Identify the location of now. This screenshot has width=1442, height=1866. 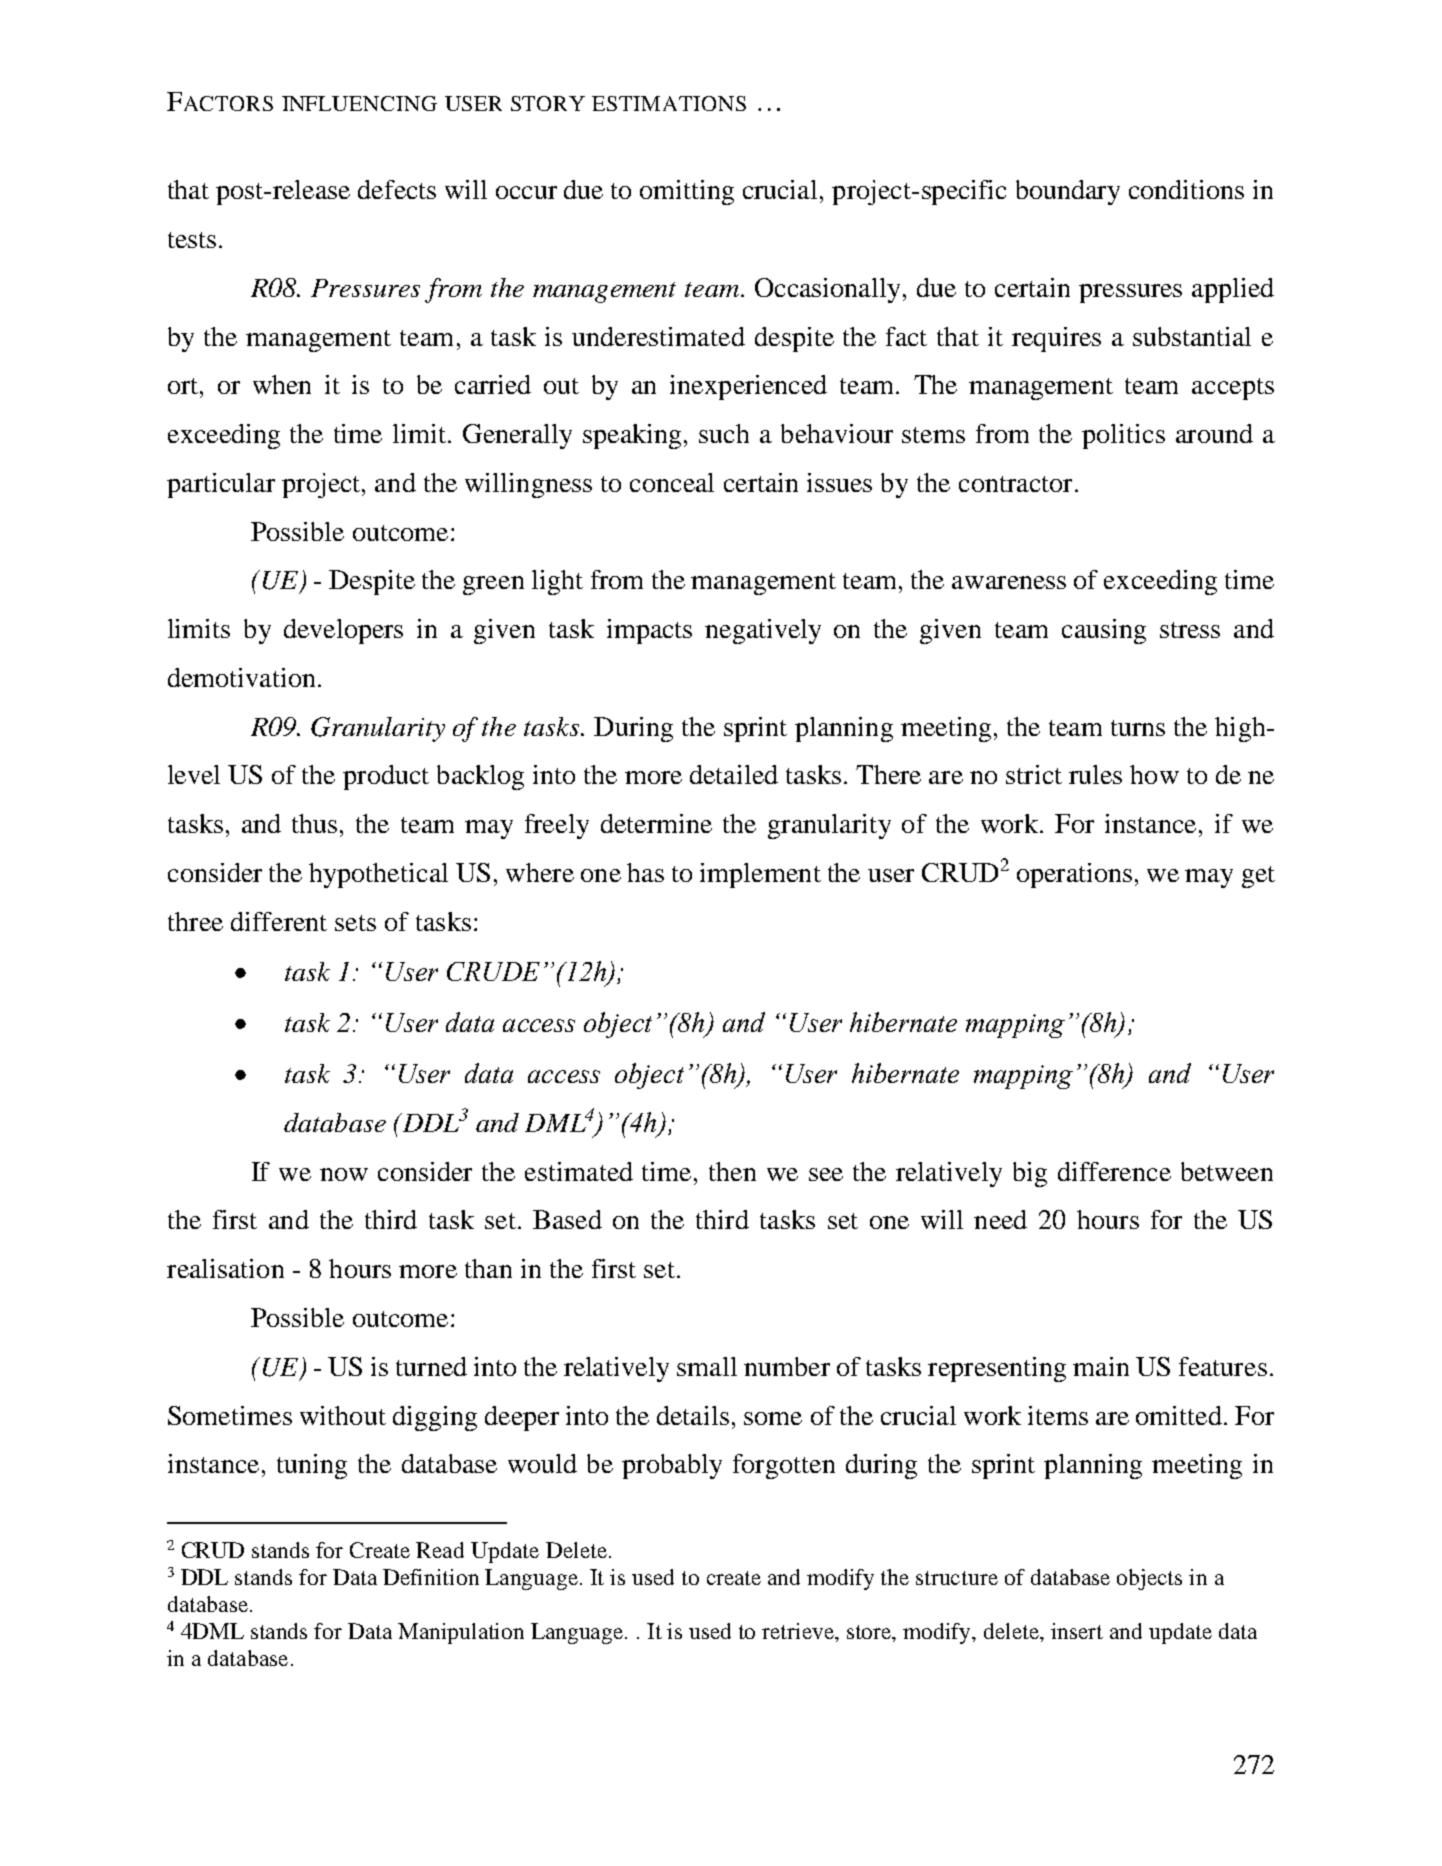
(344, 1174).
